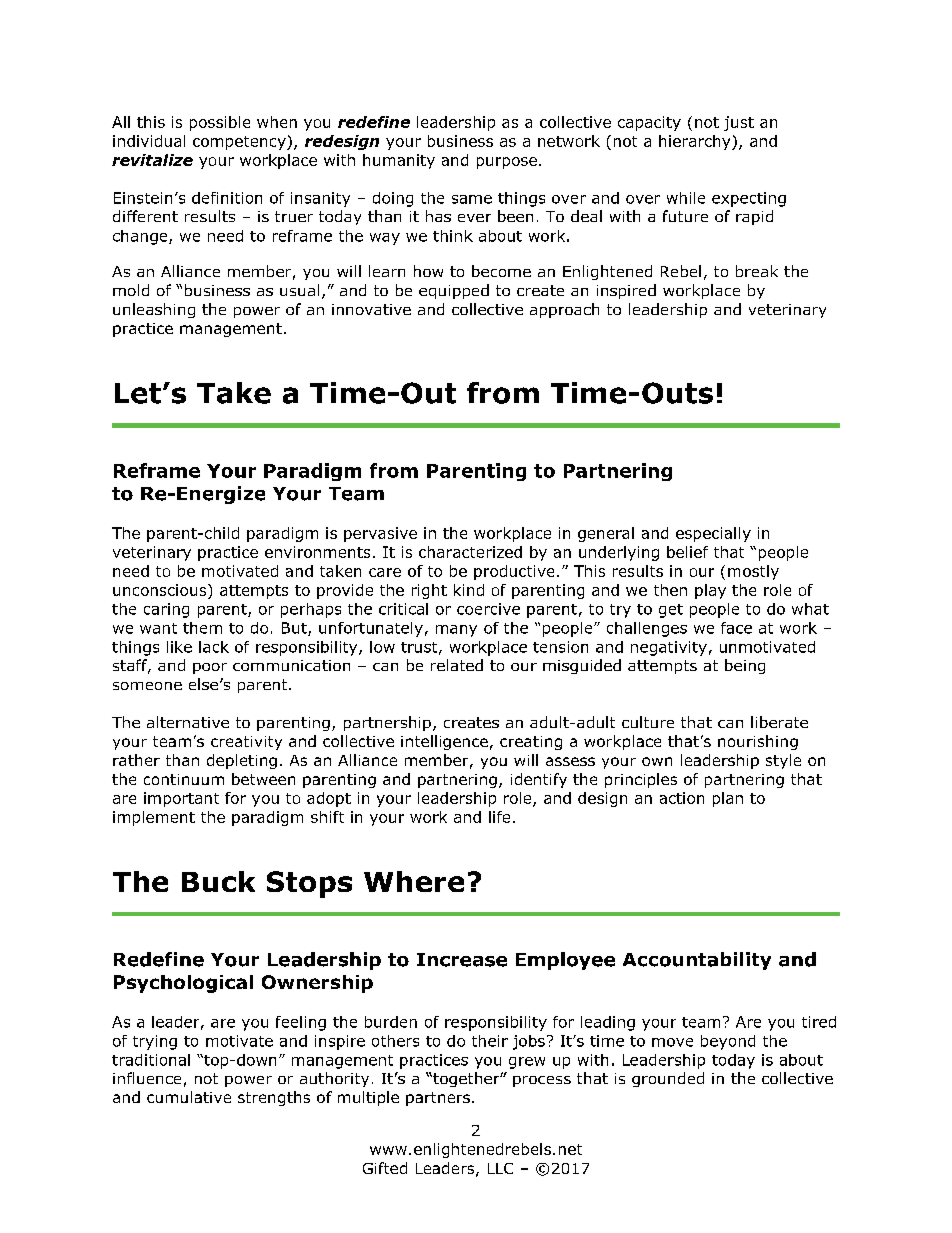  I want to click on break, so click(757, 271).
